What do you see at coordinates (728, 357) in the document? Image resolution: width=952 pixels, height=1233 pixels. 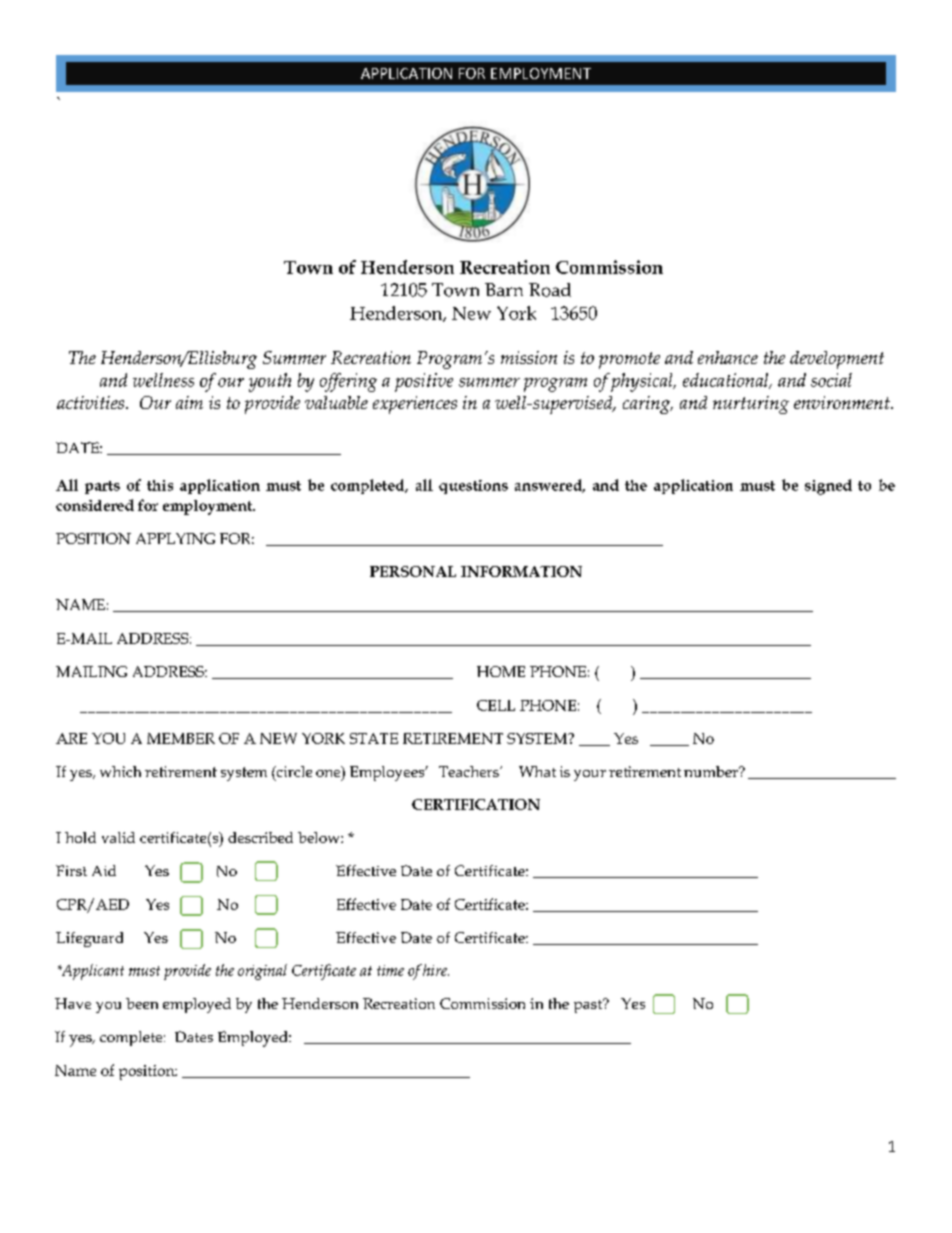 I see `enhance` at bounding box center [728, 357].
